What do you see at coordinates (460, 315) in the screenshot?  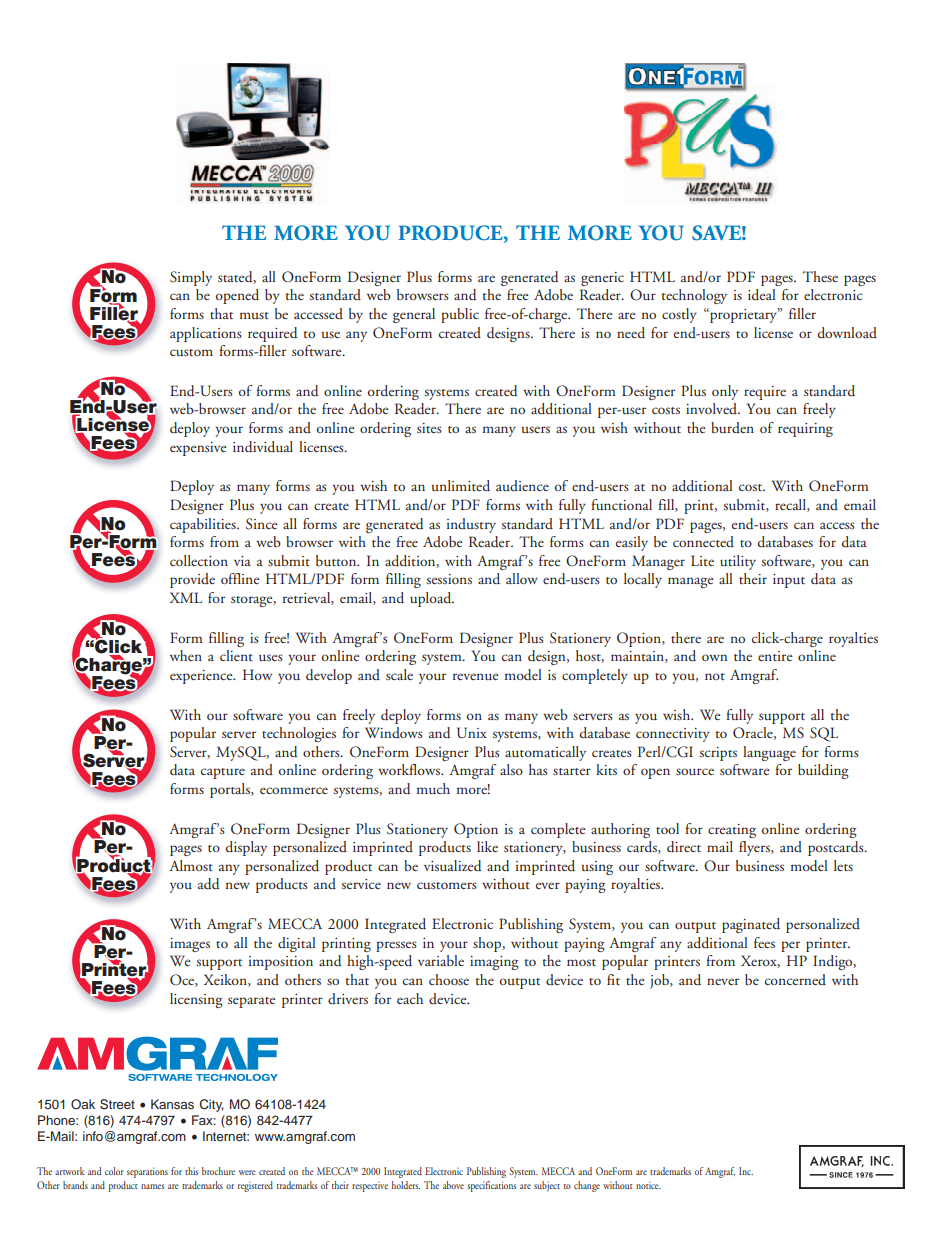 I see `public` at bounding box center [460, 315].
